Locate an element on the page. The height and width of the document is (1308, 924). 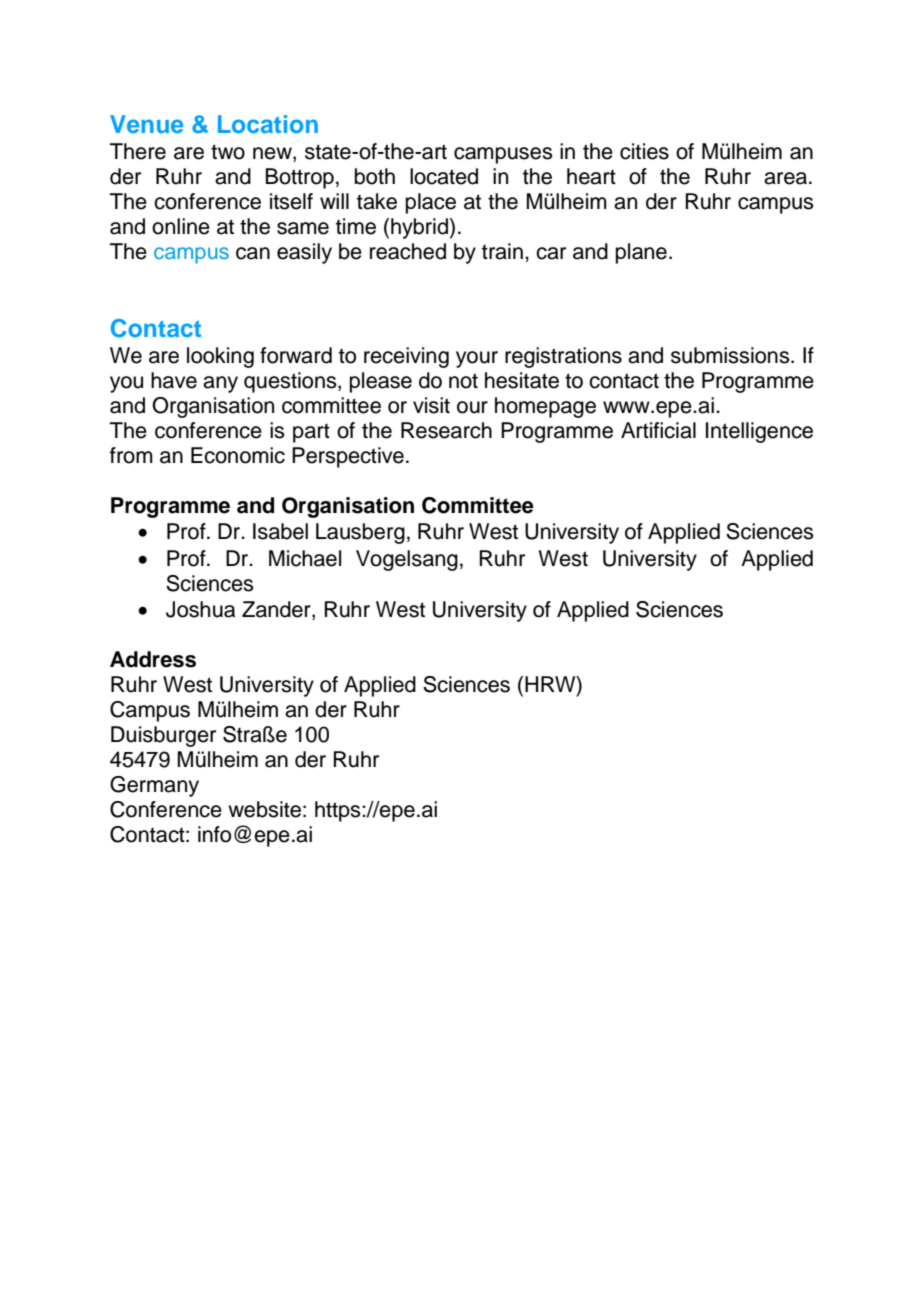
Joshua is located at coordinates (200, 609).
